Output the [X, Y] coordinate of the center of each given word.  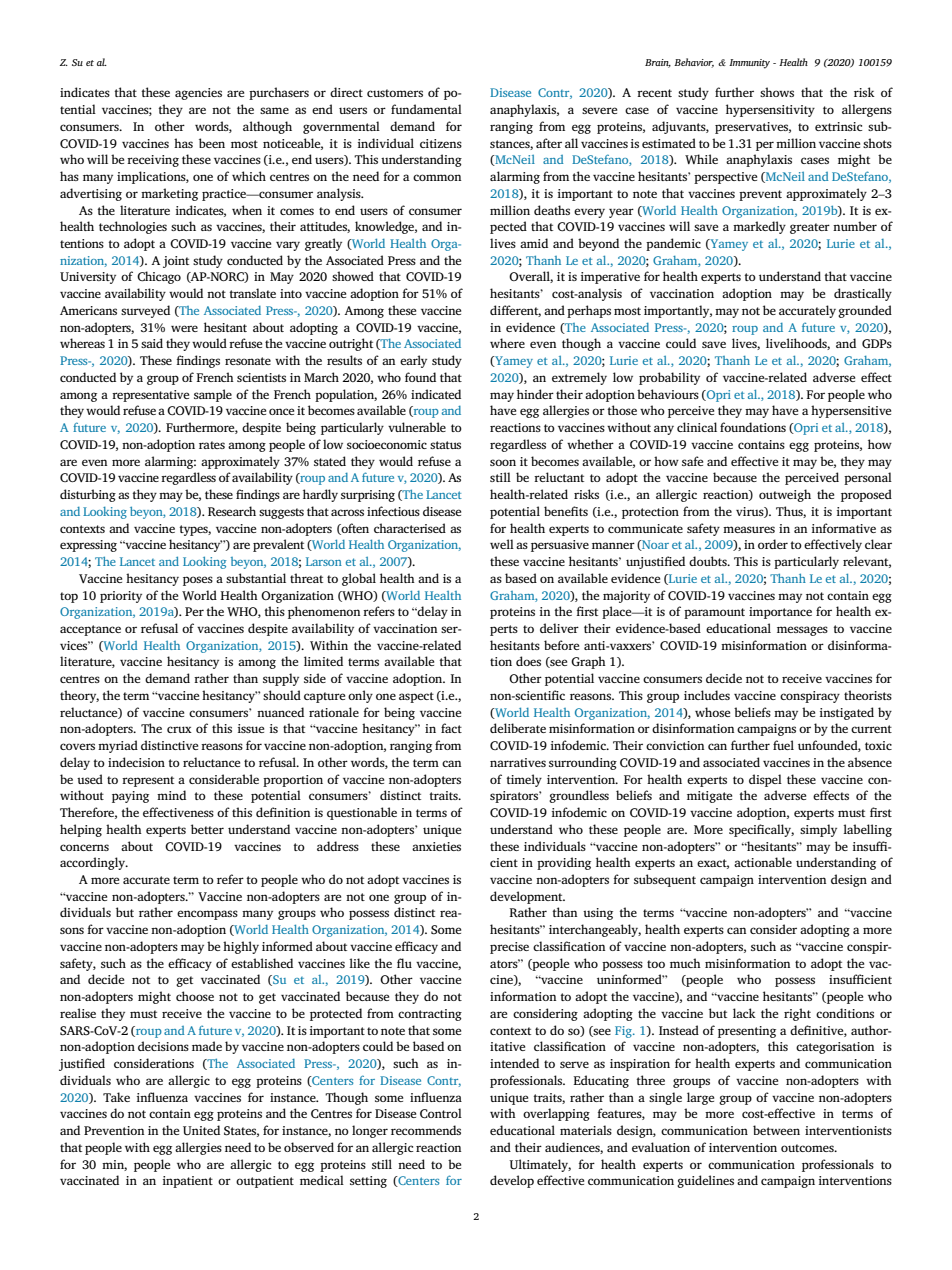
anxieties [436, 846]
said [152, 343]
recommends [426, 1130]
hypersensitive [851, 411]
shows [777, 92]
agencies [198, 94]
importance [780, 613]
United [201, 1130]
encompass [207, 915]
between [776, 1130]
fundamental [426, 109]
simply [818, 830]
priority [121, 597]
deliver [559, 628]
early [413, 361]
